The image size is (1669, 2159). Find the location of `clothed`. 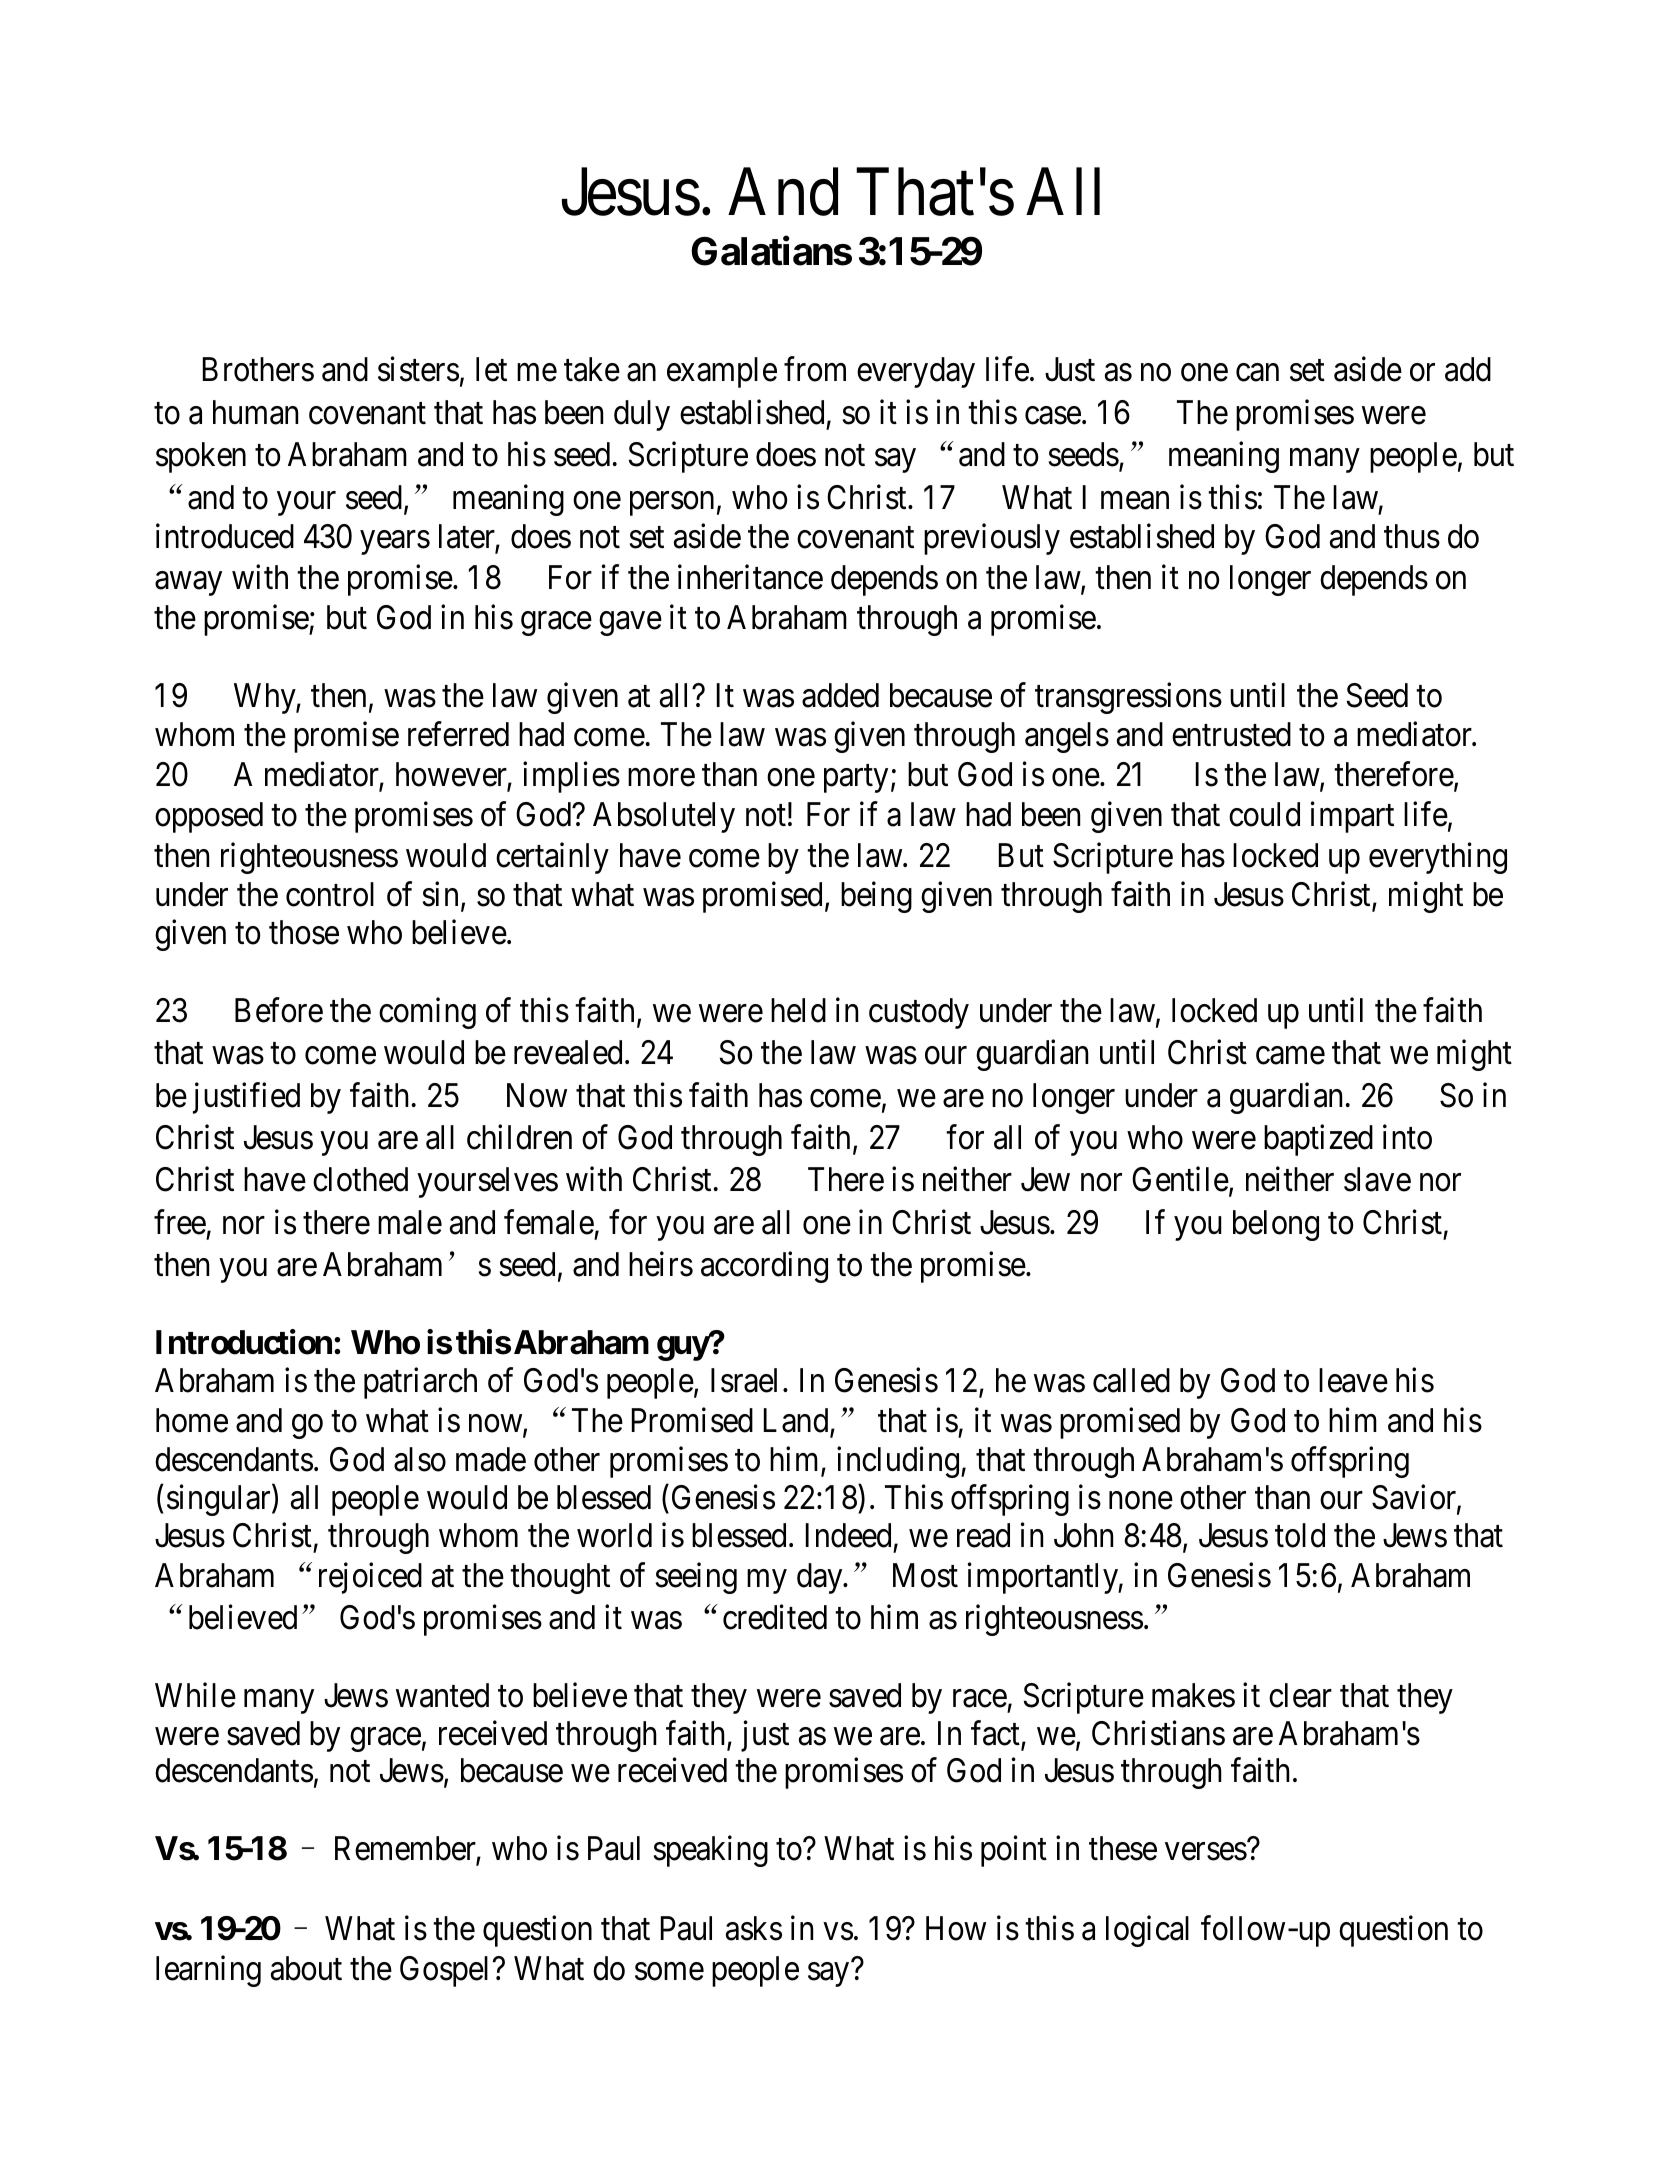

clothed is located at coordinates (360, 1179).
